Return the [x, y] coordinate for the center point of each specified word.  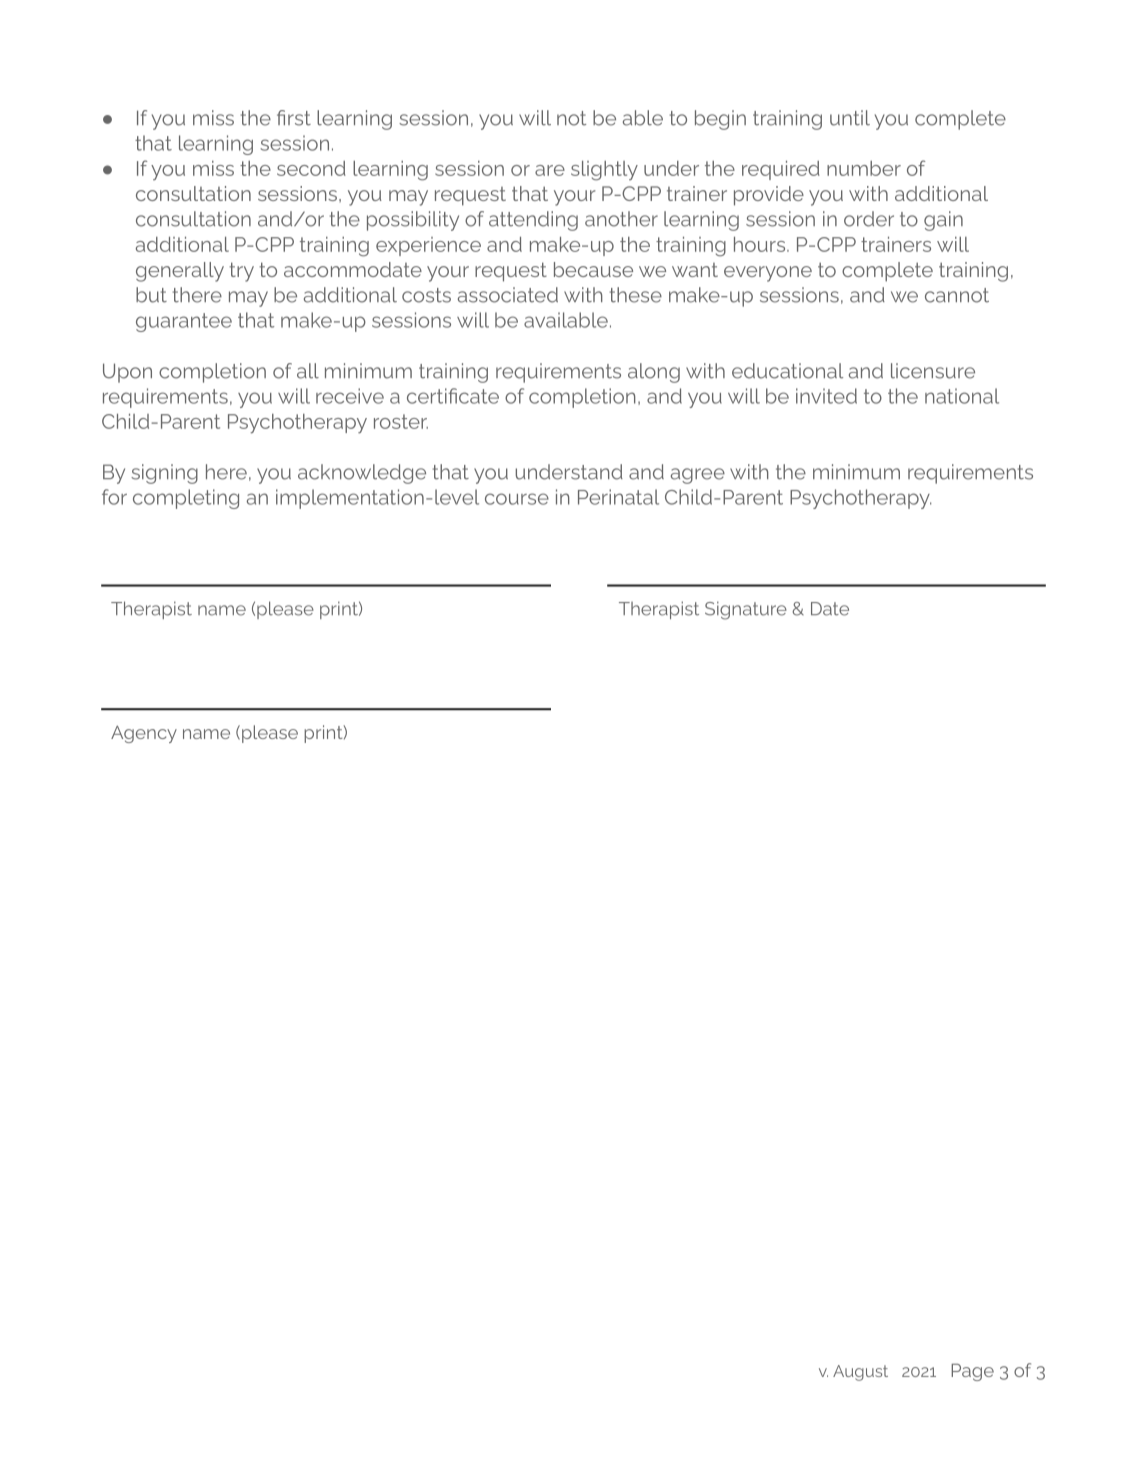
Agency [144, 734]
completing [186, 499]
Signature [746, 610]
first [294, 118]
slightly [604, 171]
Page [972, 1372]
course [517, 499]
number [864, 168]
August [860, 1373]
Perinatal [618, 497]
